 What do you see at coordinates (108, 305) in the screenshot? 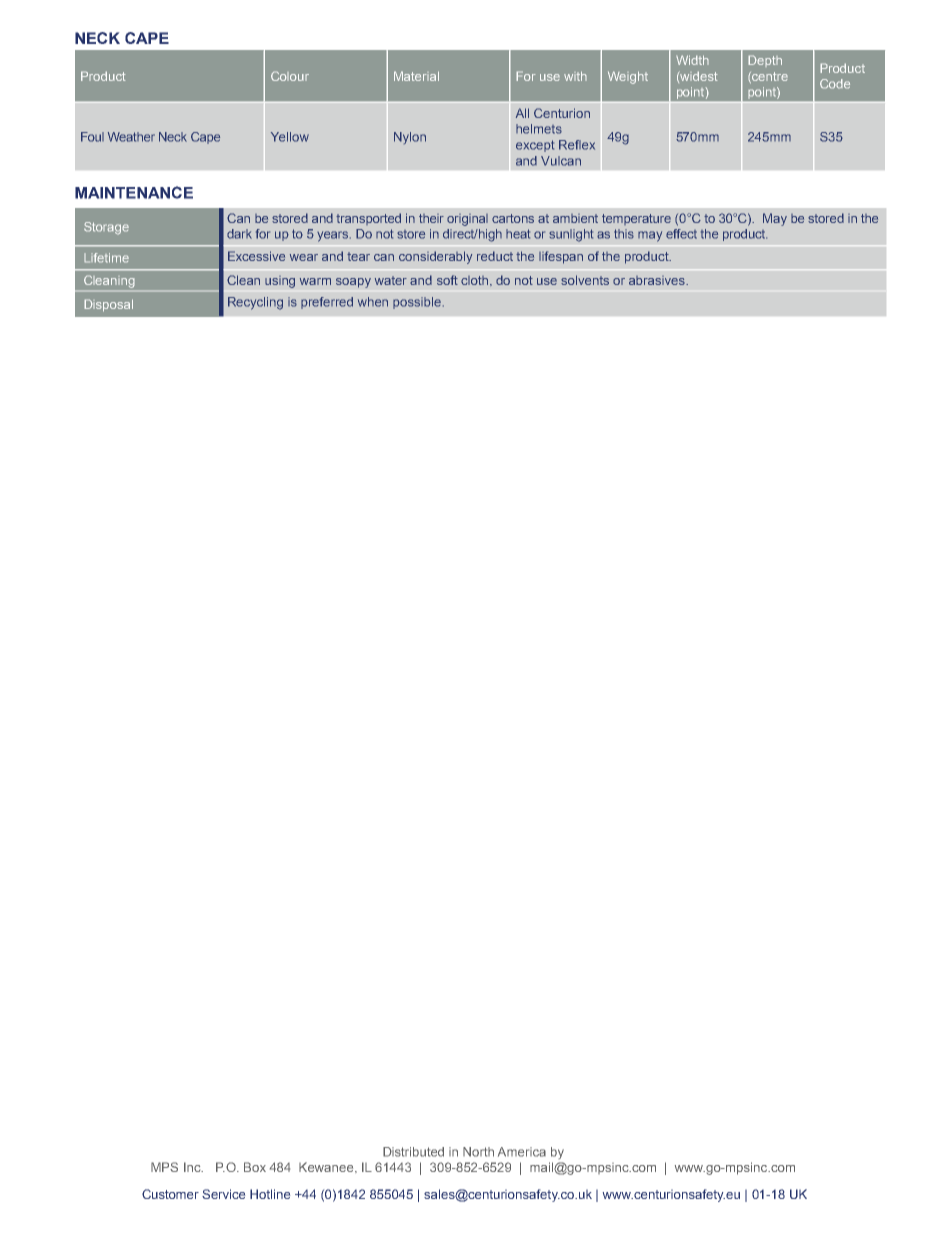
I see `Disposal` at bounding box center [108, 305].
